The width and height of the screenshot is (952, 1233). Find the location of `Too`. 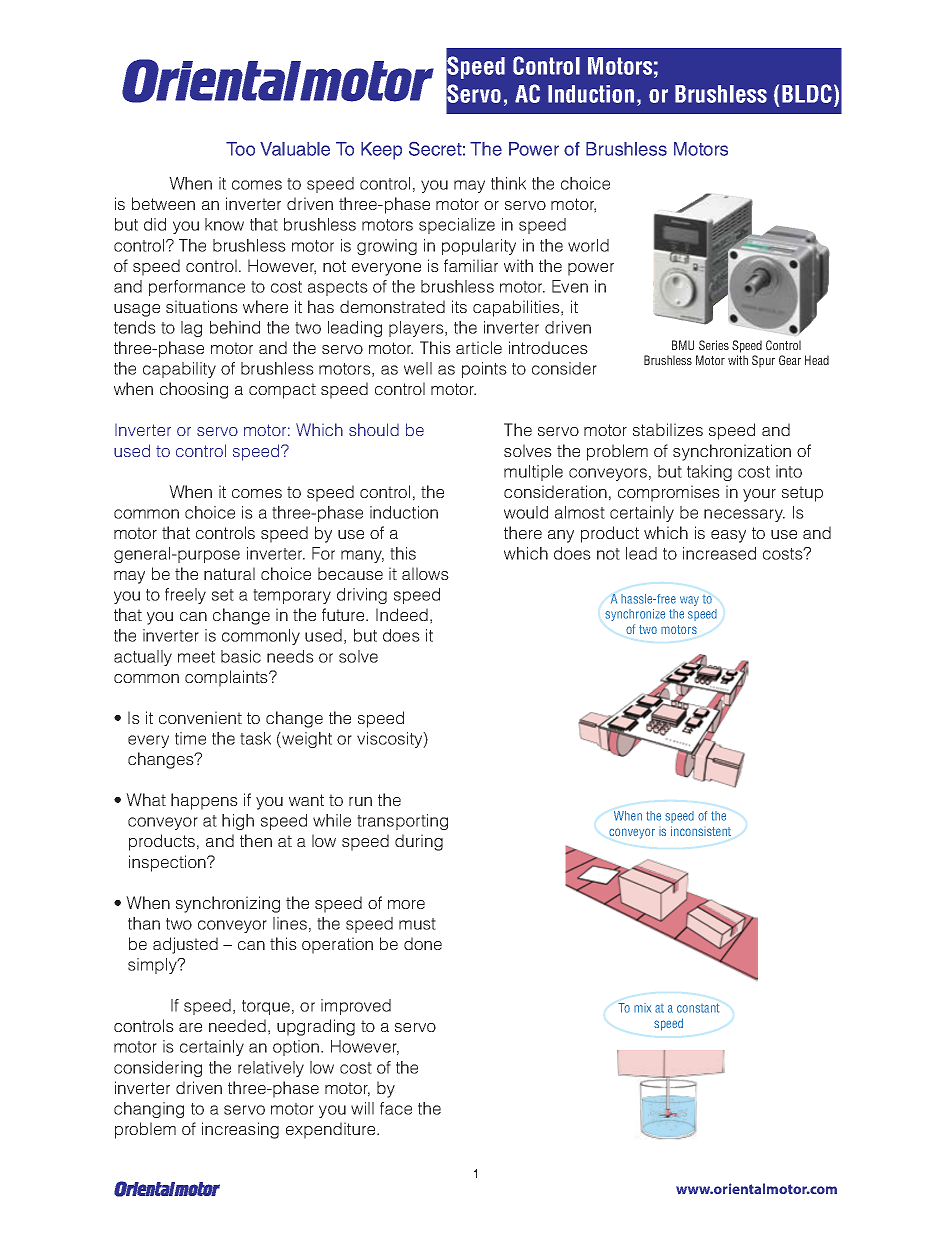

Too is located at coordinates (240, 149).
